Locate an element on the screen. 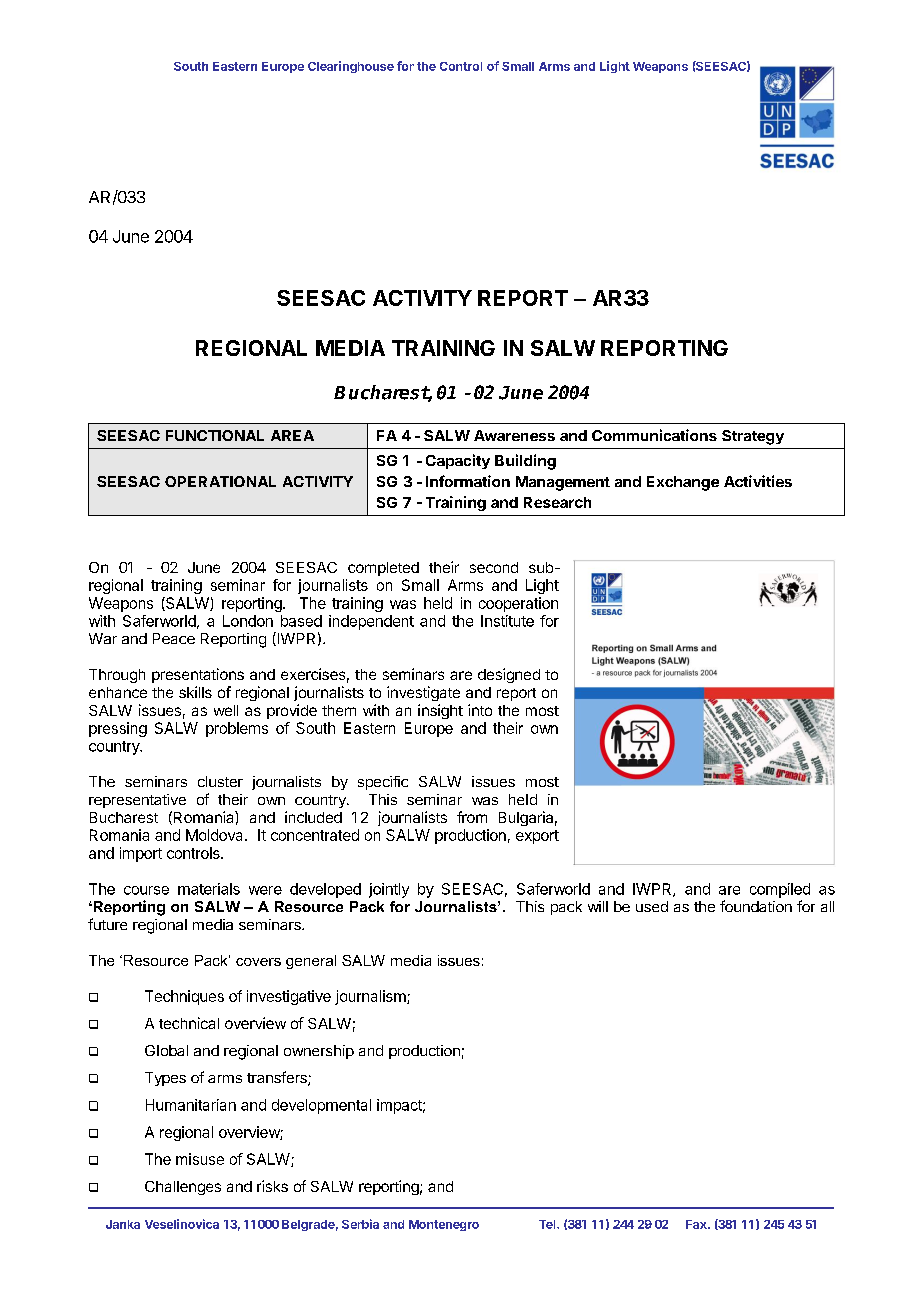 The height and width of the screenshot is (1308, 924). used is located at coordinates (652, 906).
